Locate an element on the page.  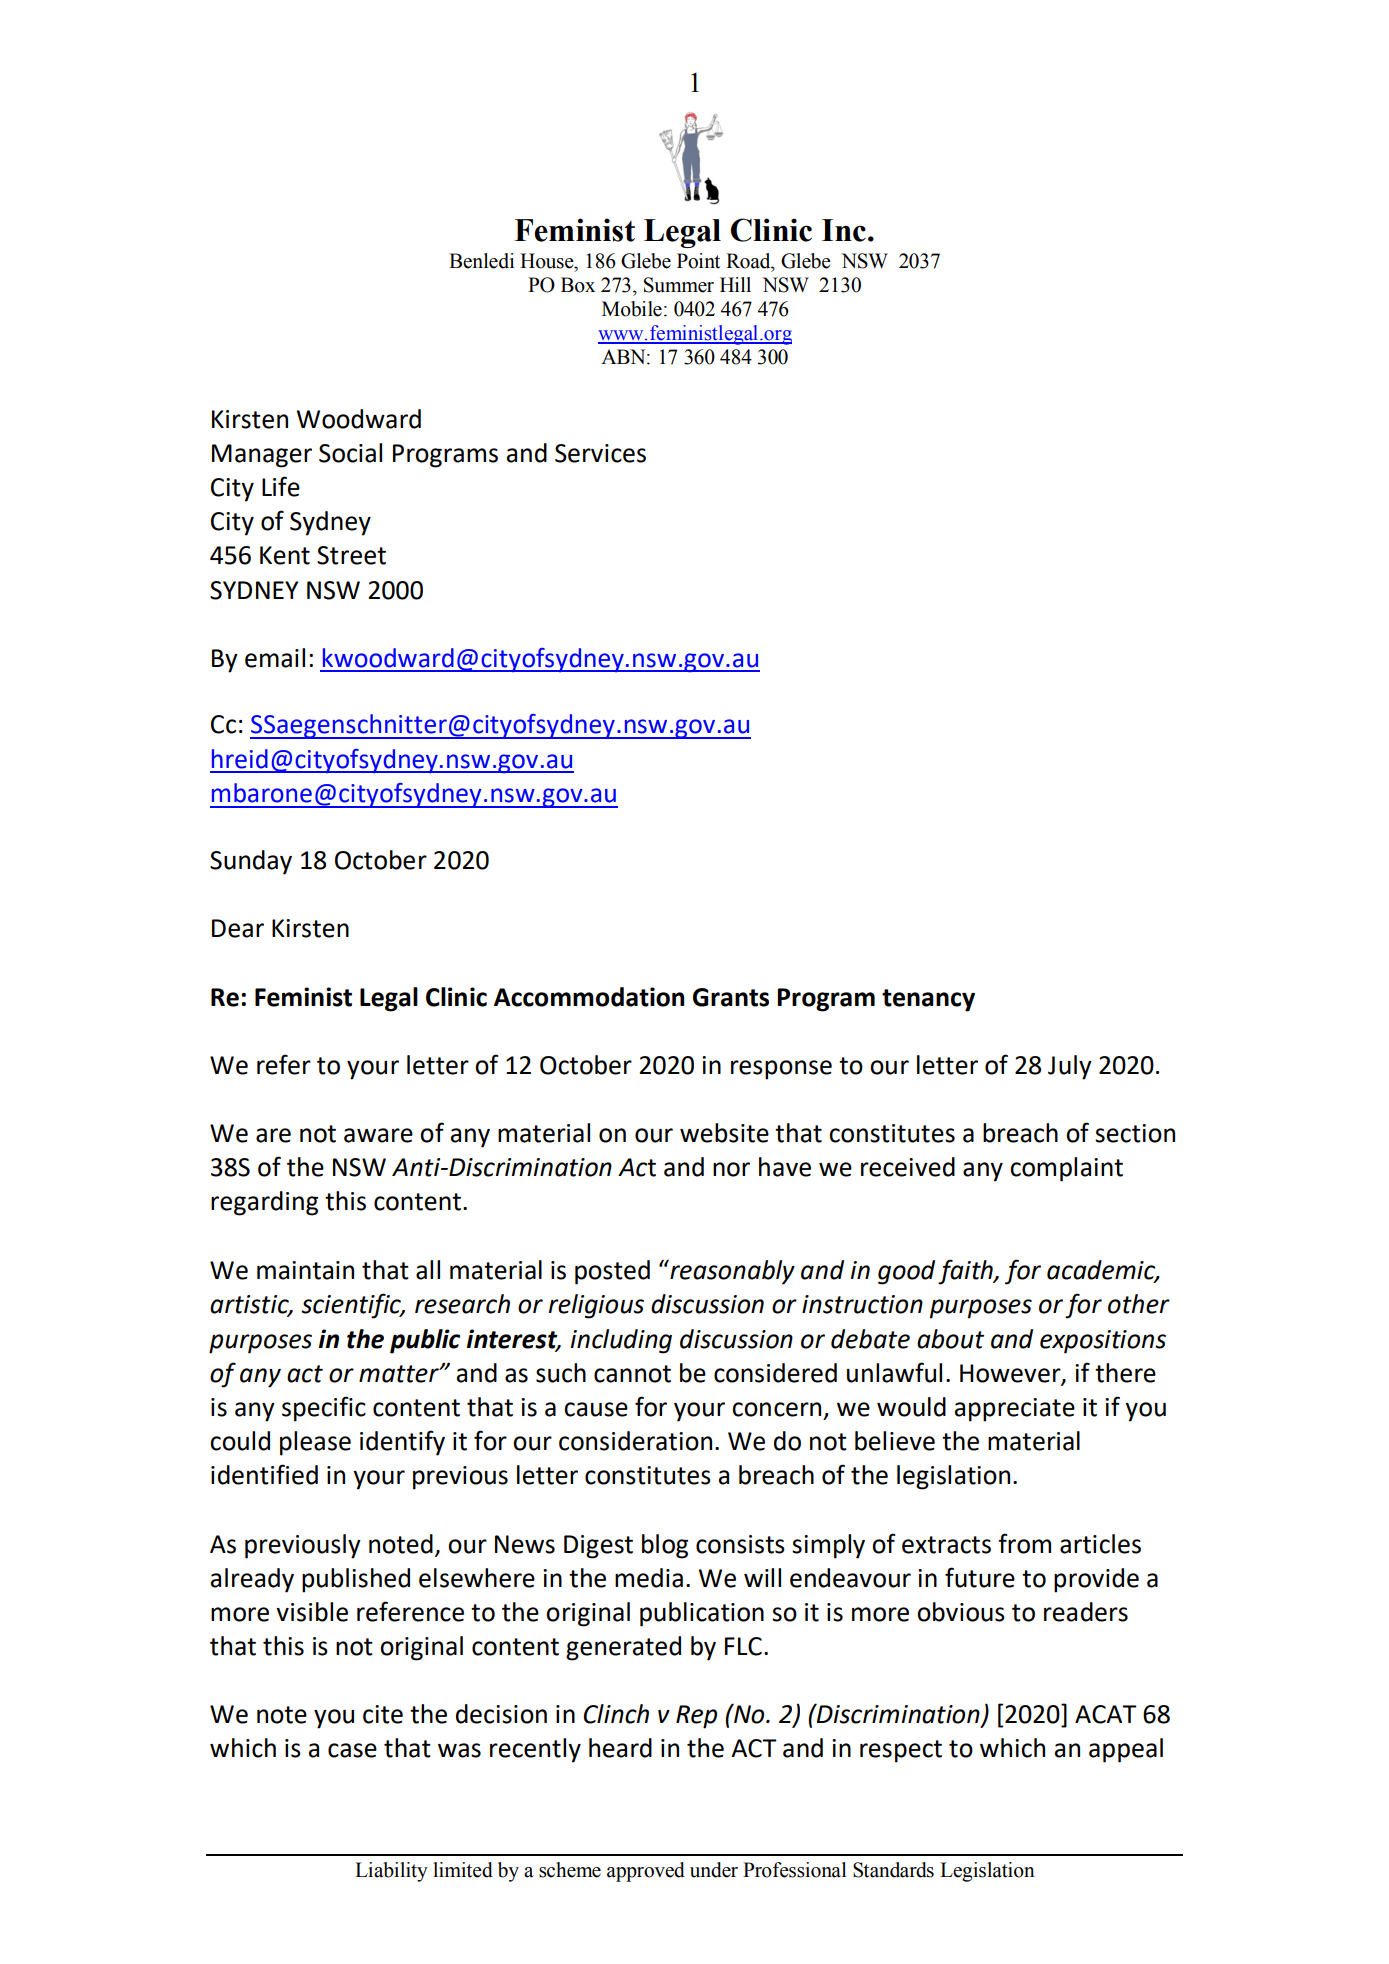
Summer is located at coordinates (679, 285).
